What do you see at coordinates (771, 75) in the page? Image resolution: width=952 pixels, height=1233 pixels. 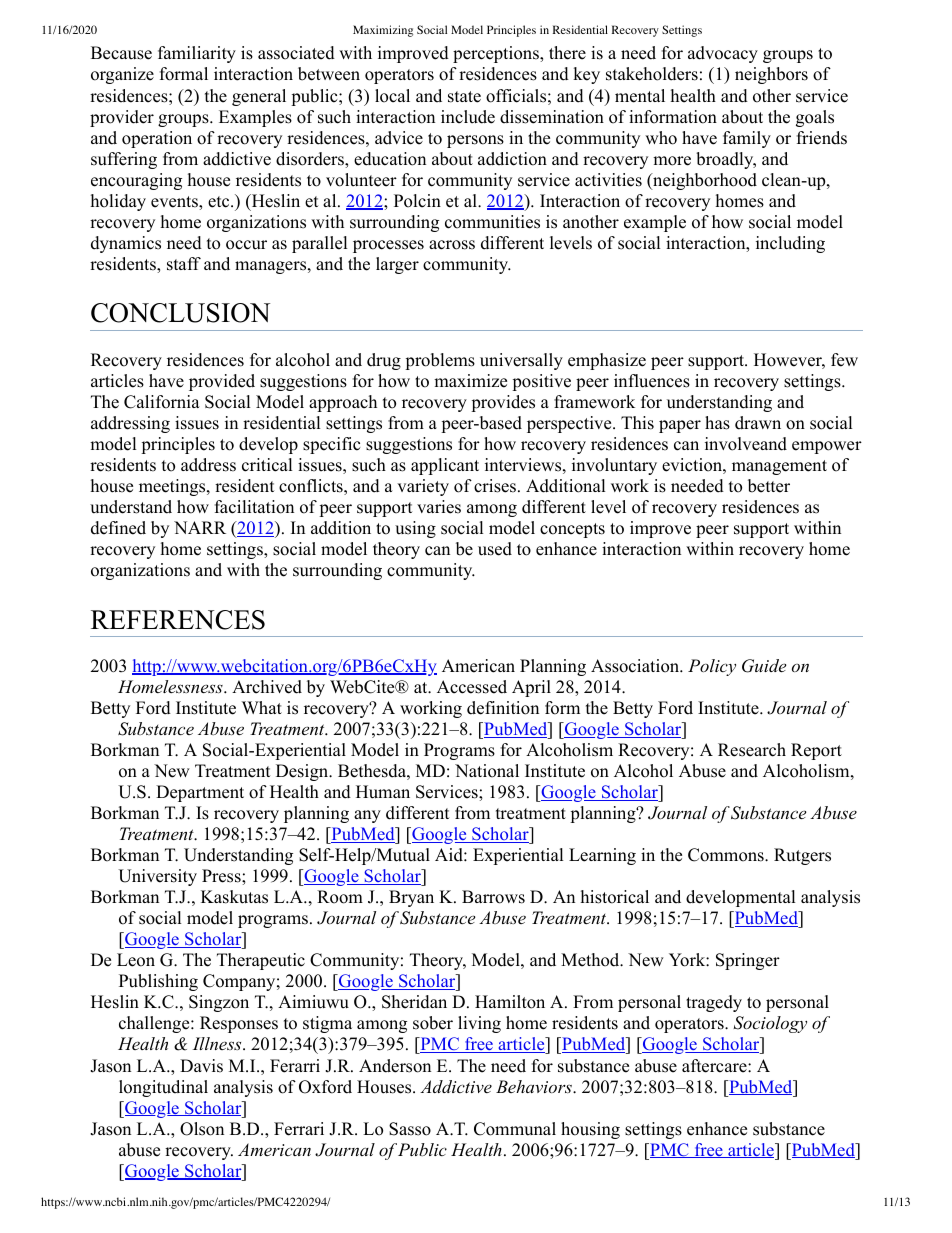 I see `neighbors` at bounding box center [771, 75].
